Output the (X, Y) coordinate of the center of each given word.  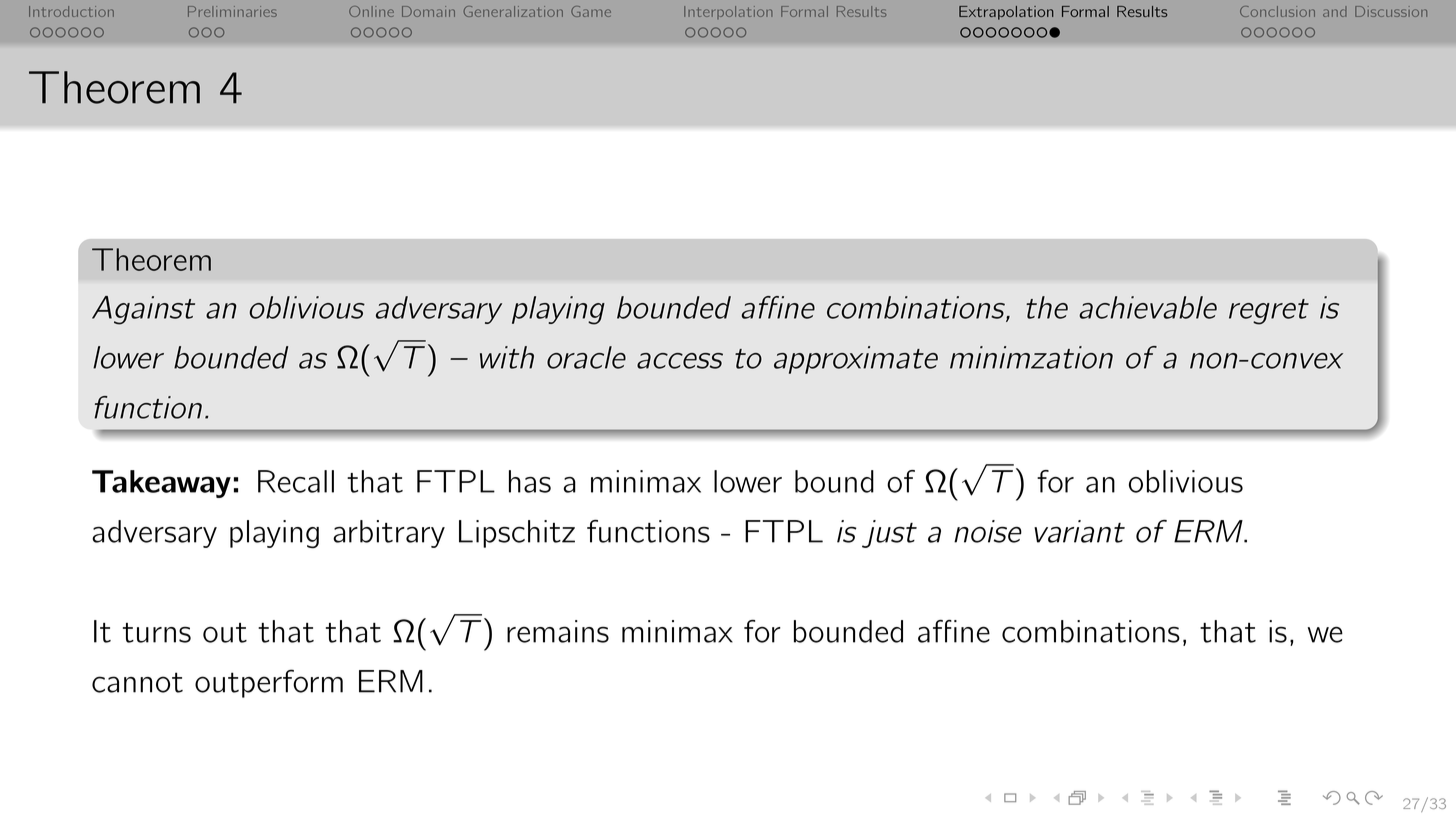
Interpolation (728, 12)
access (680, 361)
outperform (269, 683)
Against (143, 310)
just (889, 534)
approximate (856, 360)
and (1335, 11)
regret (1269, 312)
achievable (1148, 307)
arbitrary (389, 534)
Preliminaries (232, 11)
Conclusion (1277, 11)
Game (591, 11)
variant (1079, 531)
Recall (296, 481)
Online (371, 11)
